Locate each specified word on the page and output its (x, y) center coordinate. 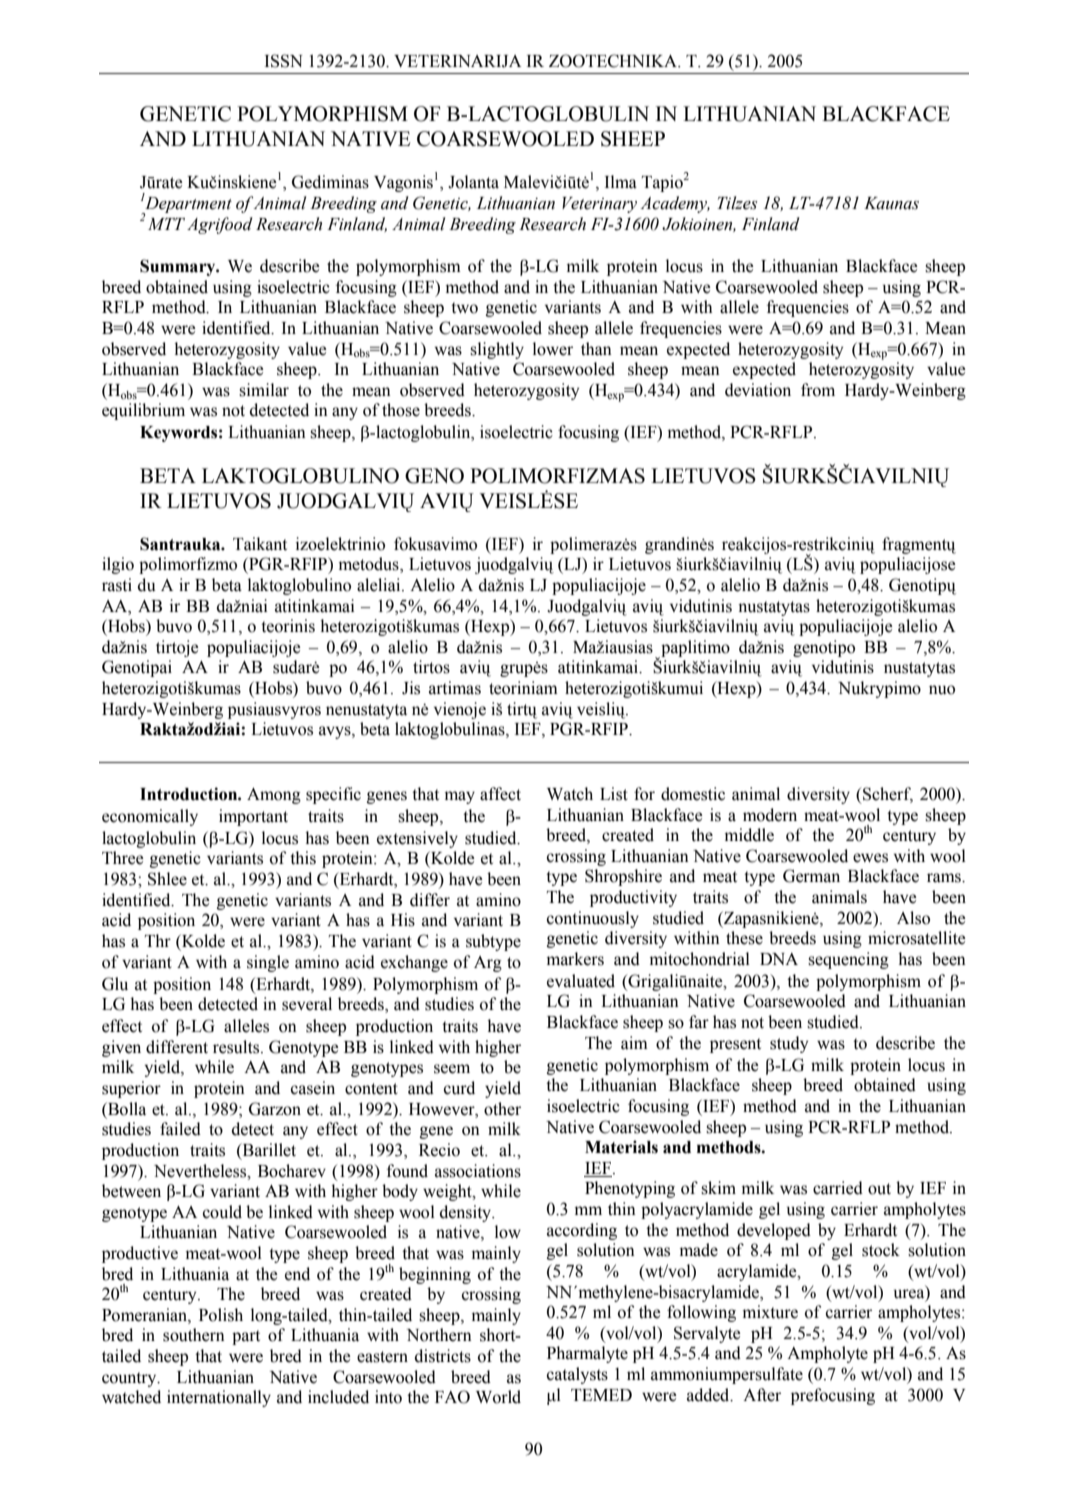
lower (553, 349)
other (502, 1109)
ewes (870, 858)
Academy (675, 204)
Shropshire (623, 877)
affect (500, 794)
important (253, 817)
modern (770, 815)
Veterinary (599, 205)
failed (180, 1129)
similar (264, 390)
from (818, 390)
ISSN (283, 61)
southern (194, 1335)
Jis (411, 688)
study (789, 1044)
